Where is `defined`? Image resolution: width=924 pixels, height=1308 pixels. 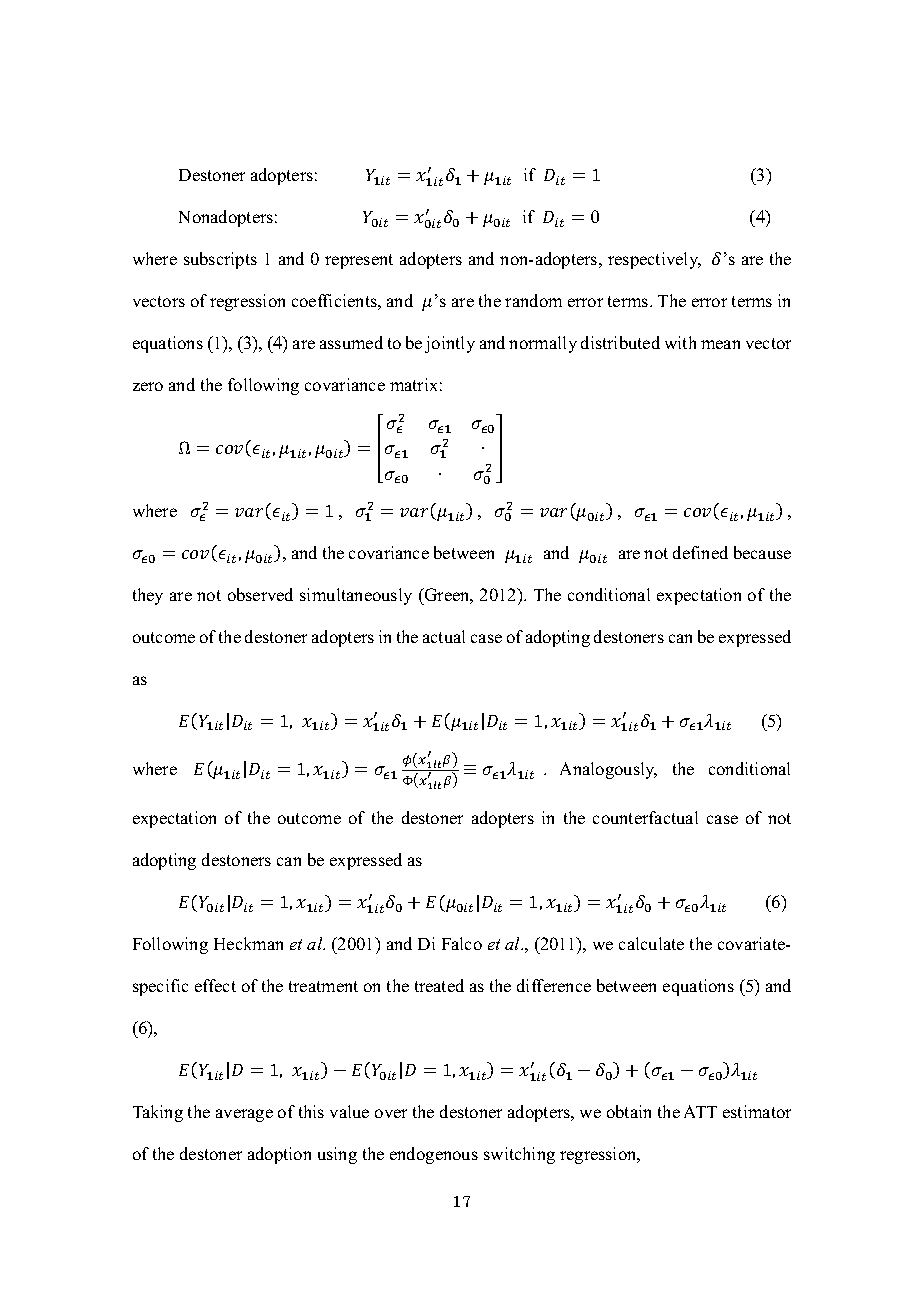
defined is located at coordinates (700, 552).
